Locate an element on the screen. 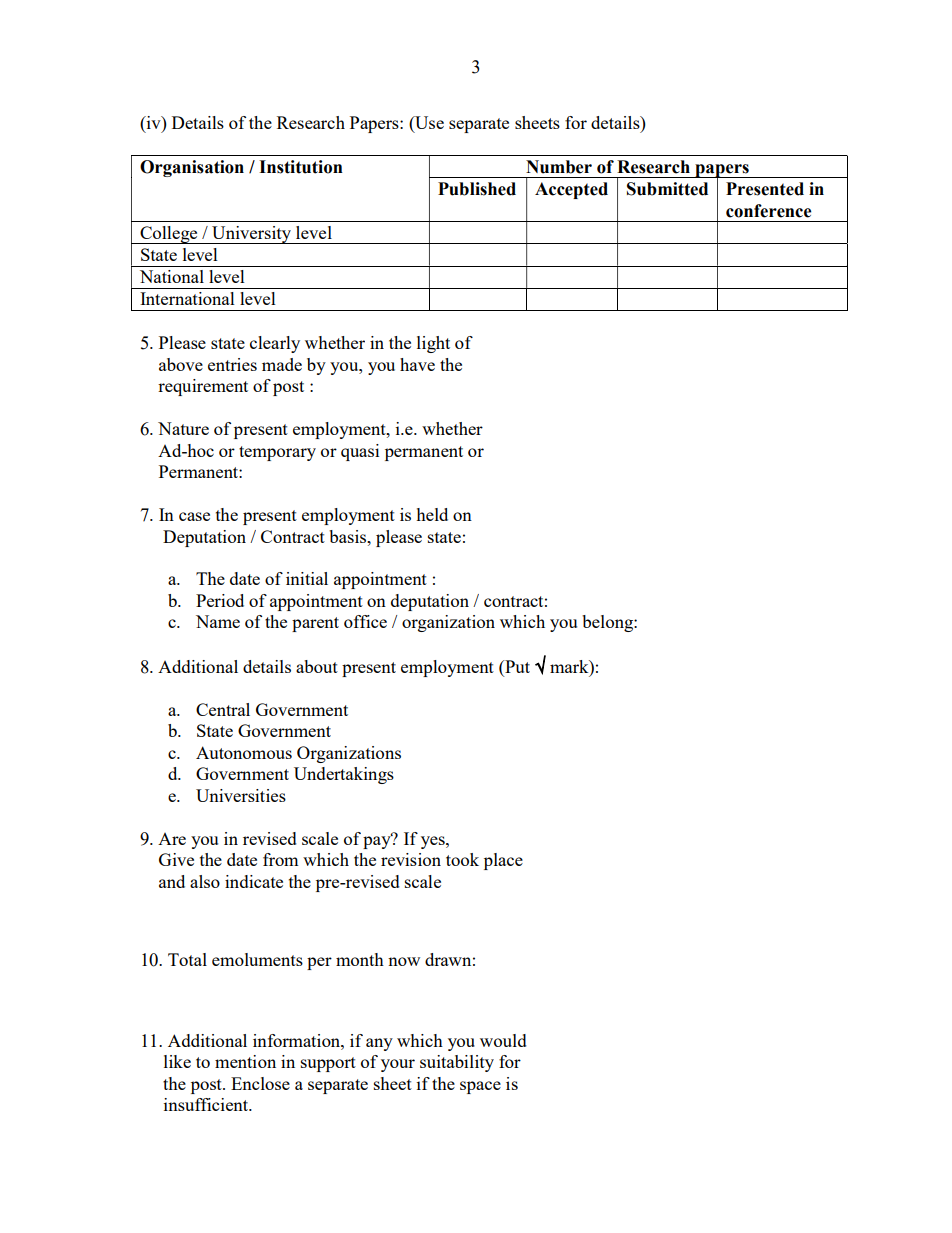 This screenshot has height=1233, width=952. Submitted is located at coordinates (667, 189).
